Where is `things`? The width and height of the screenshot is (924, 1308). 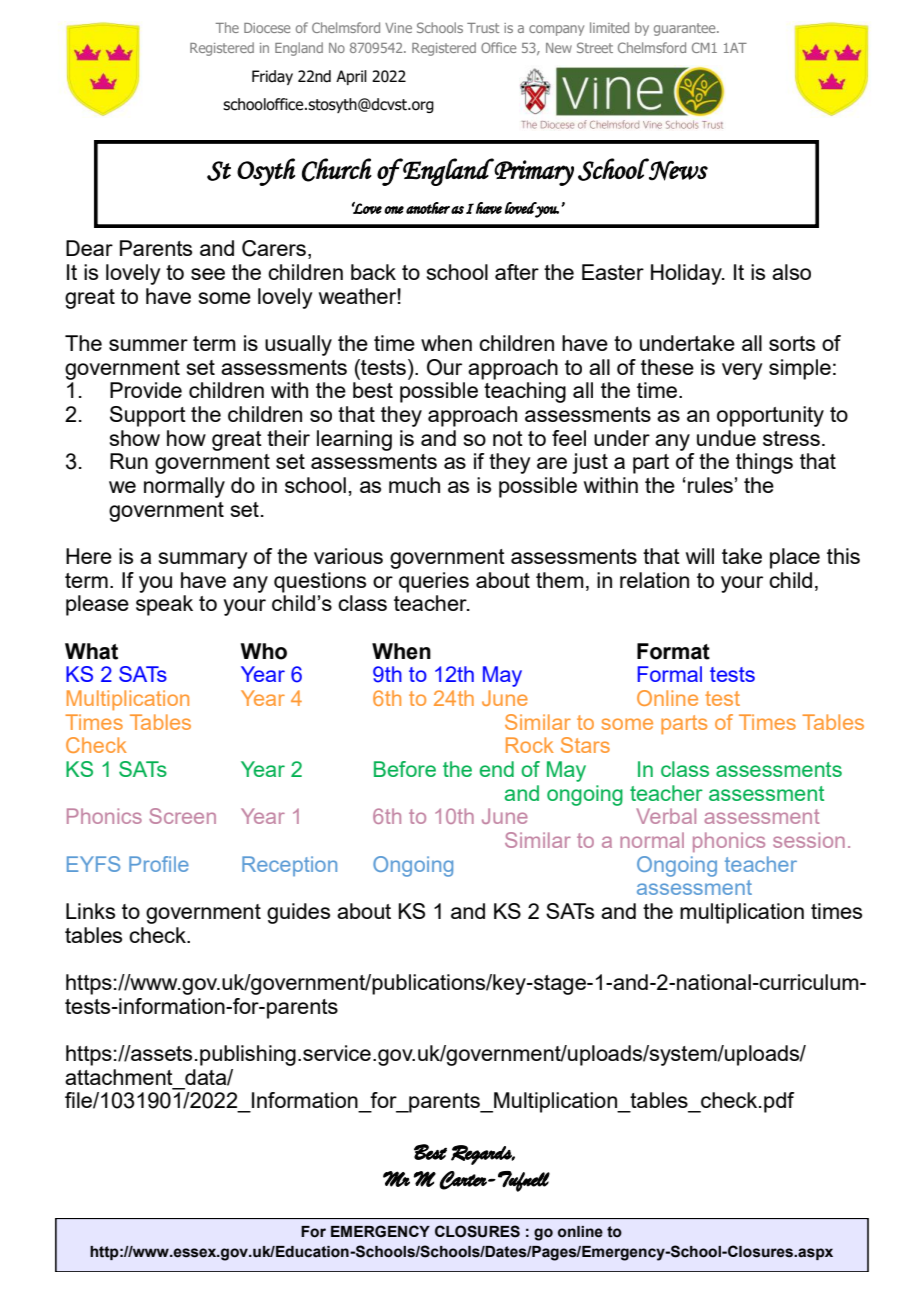
things is located at coordinates (764, 463).
